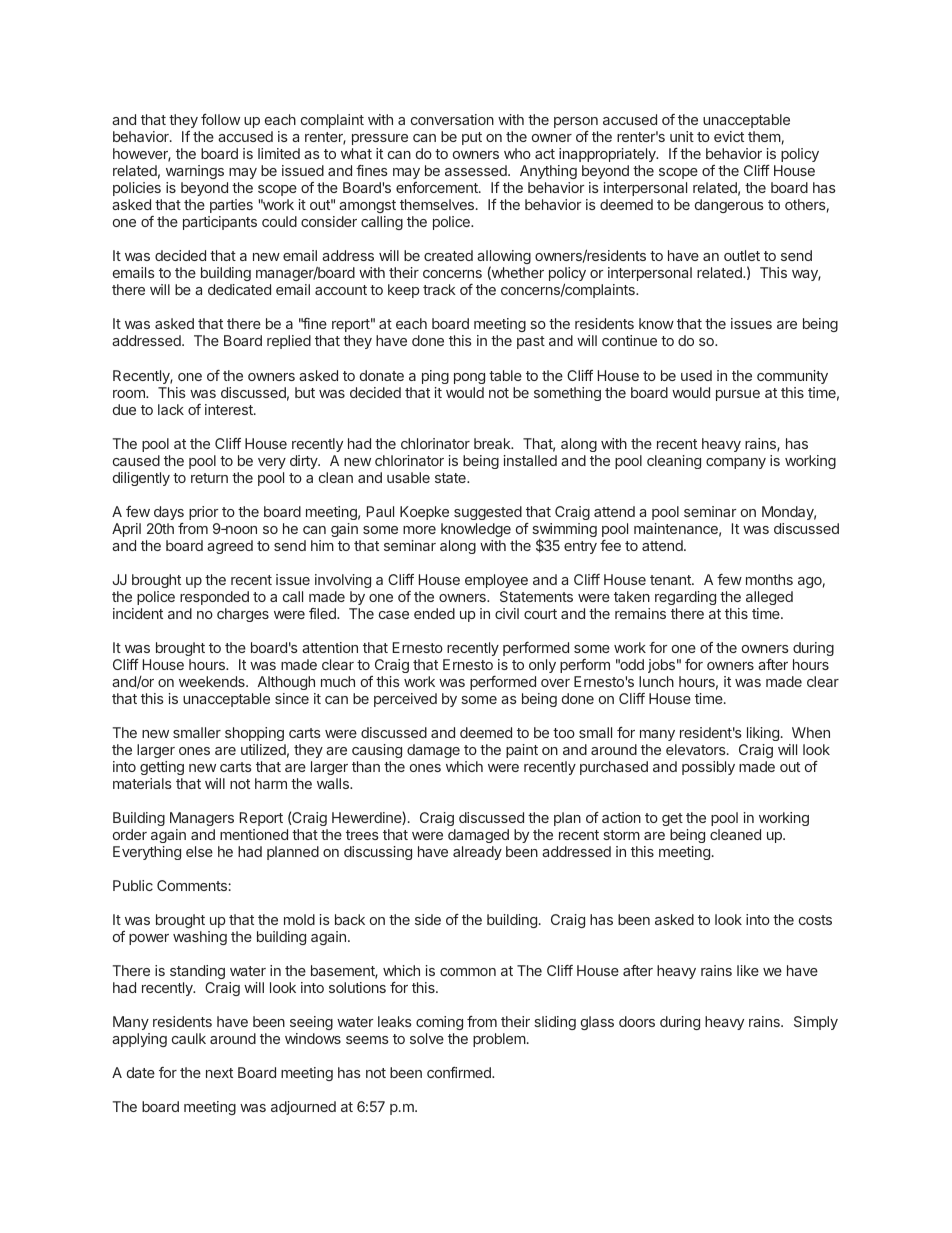 This screenshot has height=1233, width=952. What do you see at coordinates (195, 174) in the screenshot?
I see `warnings` at bounding box center [195, 174].
